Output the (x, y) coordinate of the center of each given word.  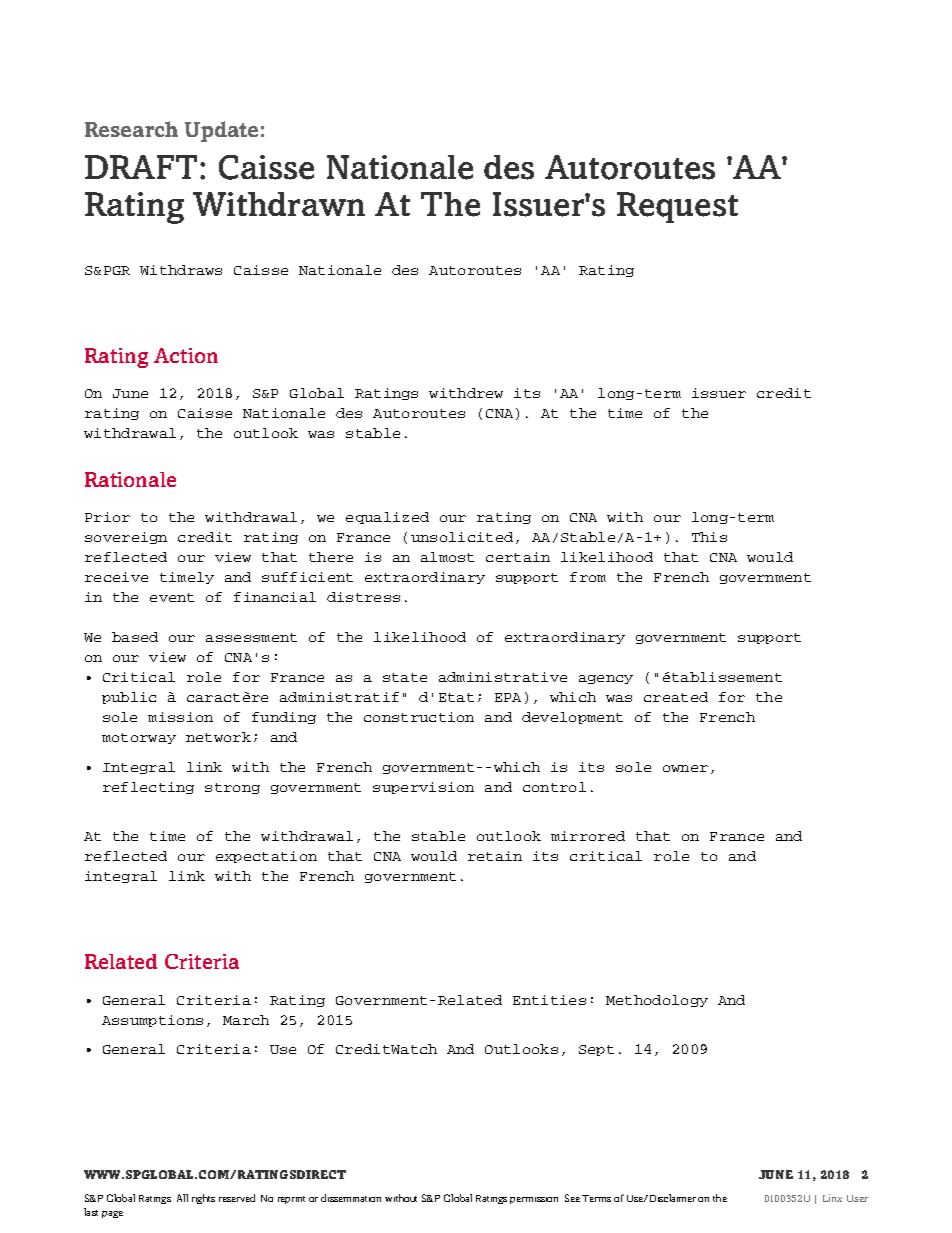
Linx (832, 1198)
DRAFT (143, 167)
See (572, 1198)
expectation (266, 857)
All (182, 1198)
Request (677, 207)
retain (495, 856)
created (676, 697)
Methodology (657, 1001)
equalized (387, 518)
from (588, 577)
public (129, 698)
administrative (503, 677)
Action (186, 355)
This (709, 537)
